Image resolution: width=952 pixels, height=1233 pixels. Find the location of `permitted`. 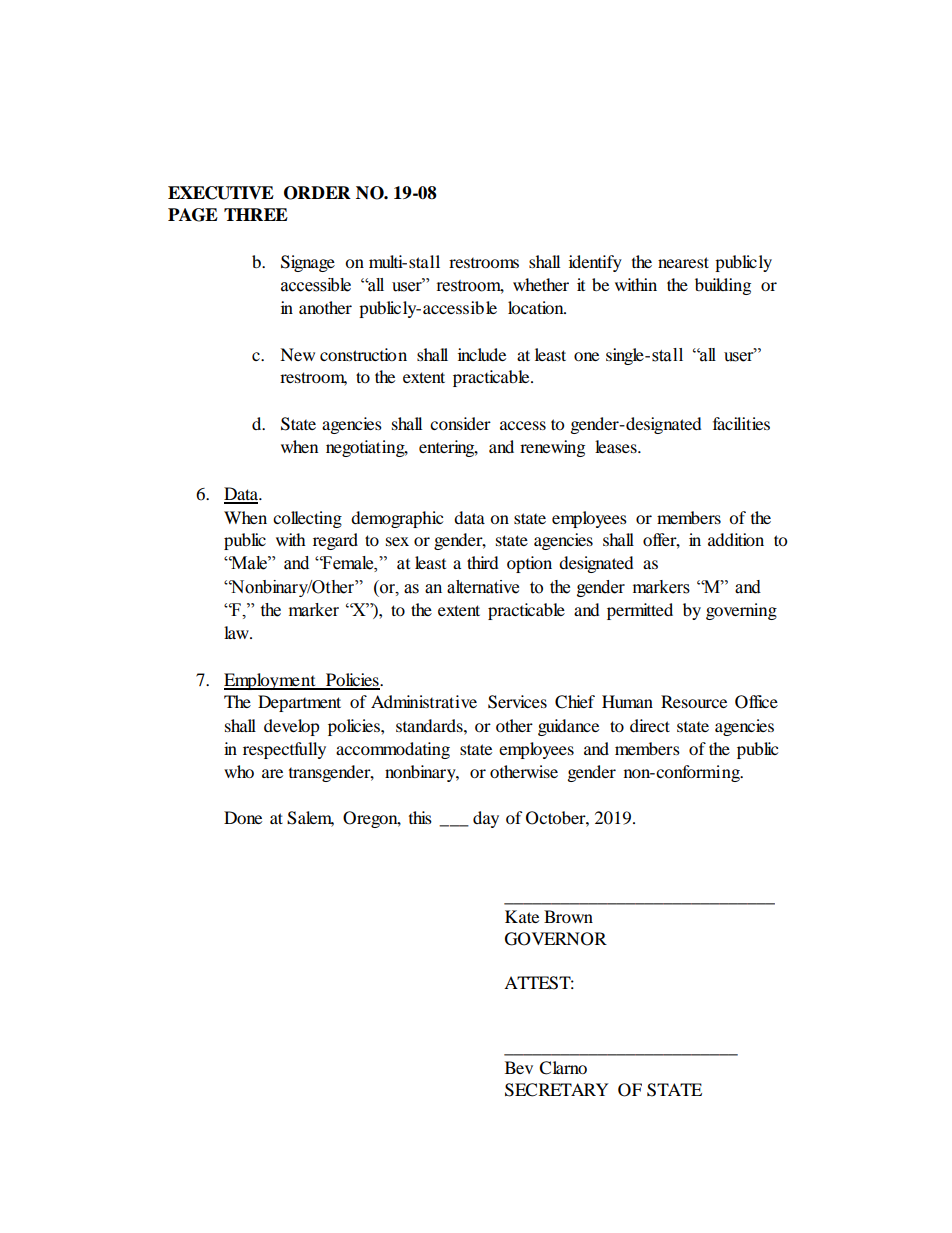

permitted is located at coordinates (640, 611).
